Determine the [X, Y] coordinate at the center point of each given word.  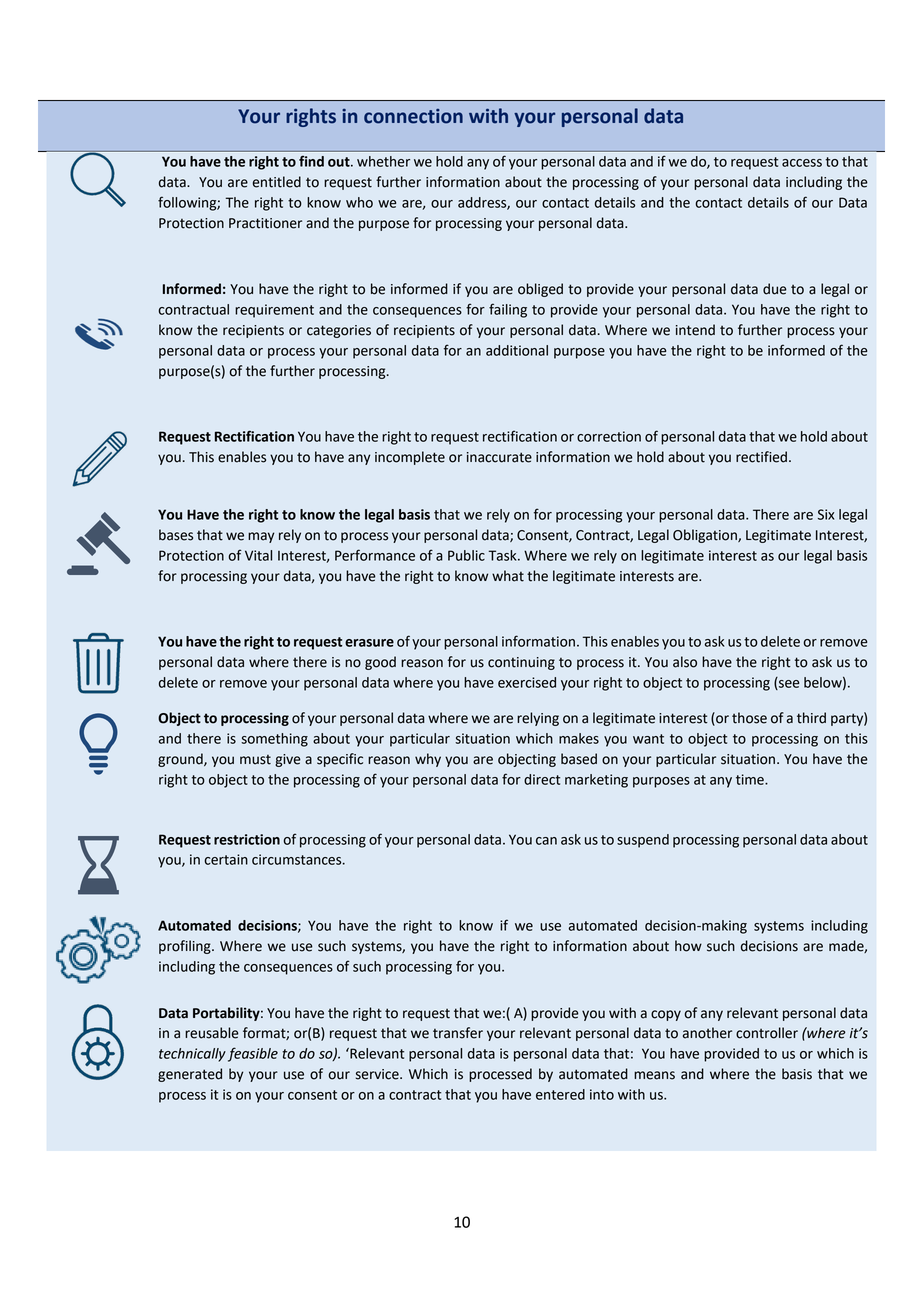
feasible [253, 1054]
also [685, 662]
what [508, 576]
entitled [277, 182]
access [802, 163]
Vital [258, 555]
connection [413, 116]
